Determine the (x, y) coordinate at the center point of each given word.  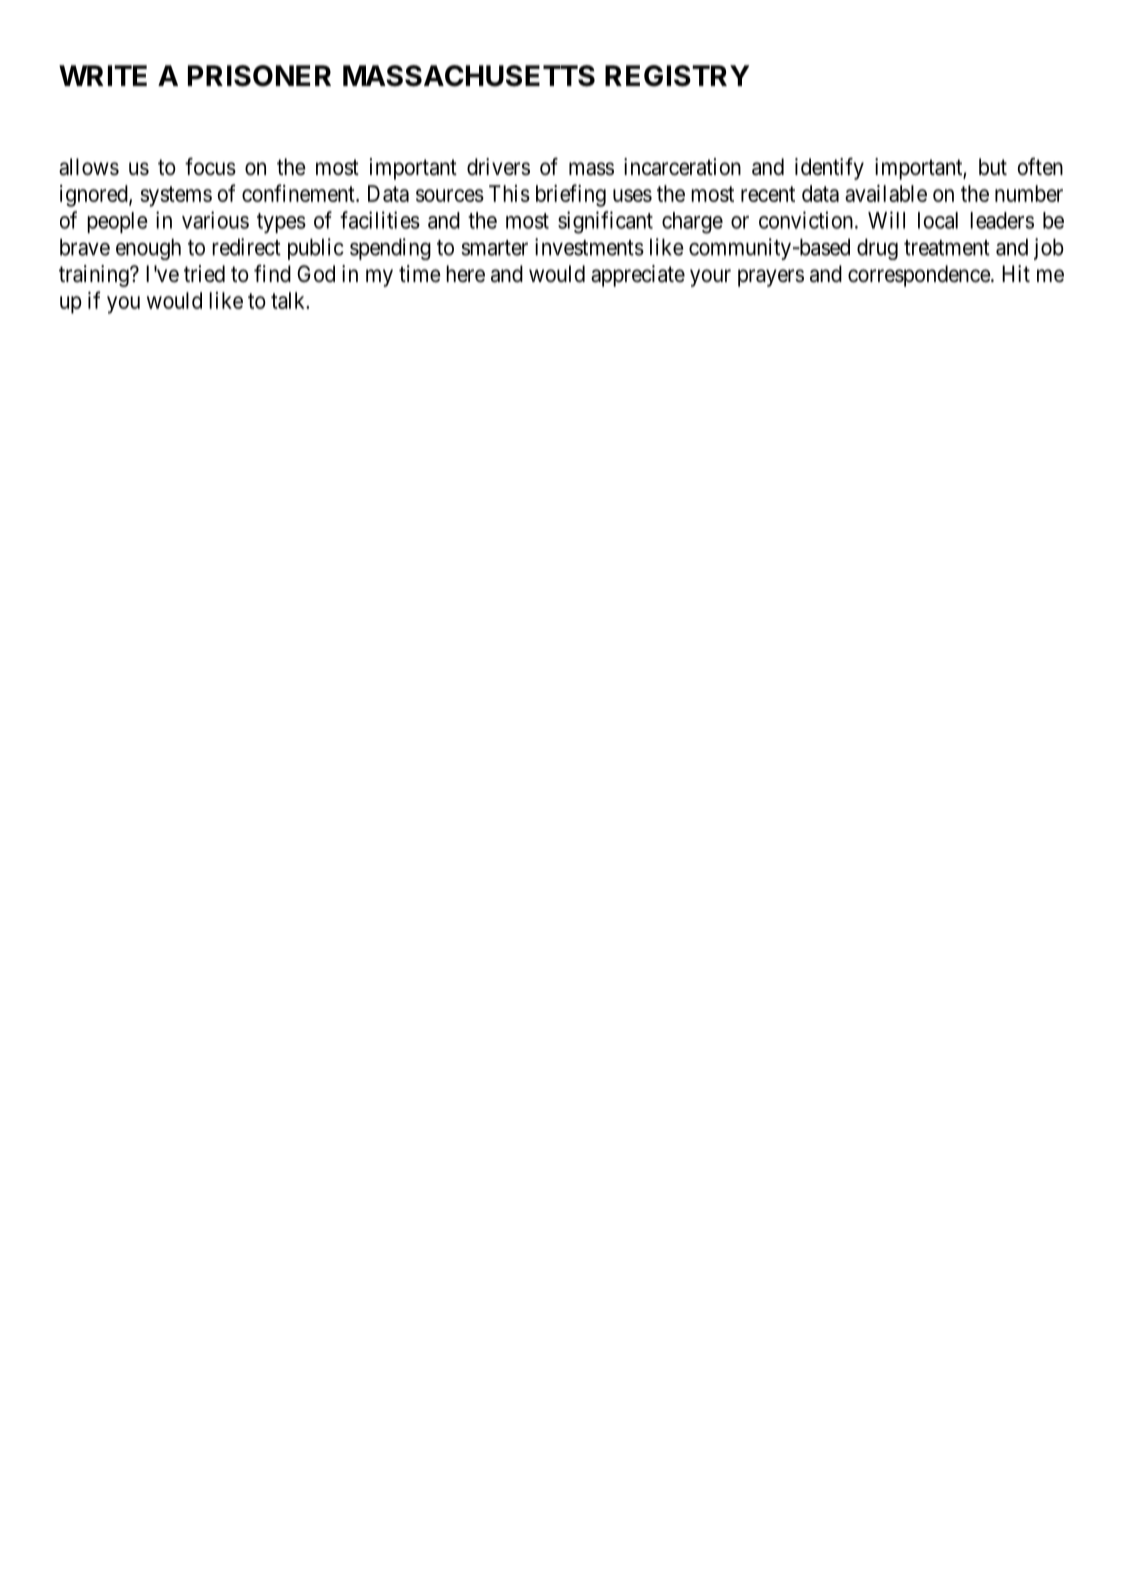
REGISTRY (677, 76)
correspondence (919, 276)
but (993, 167)
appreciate (638, 276)
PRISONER (259, 76)
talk (289, 300)
